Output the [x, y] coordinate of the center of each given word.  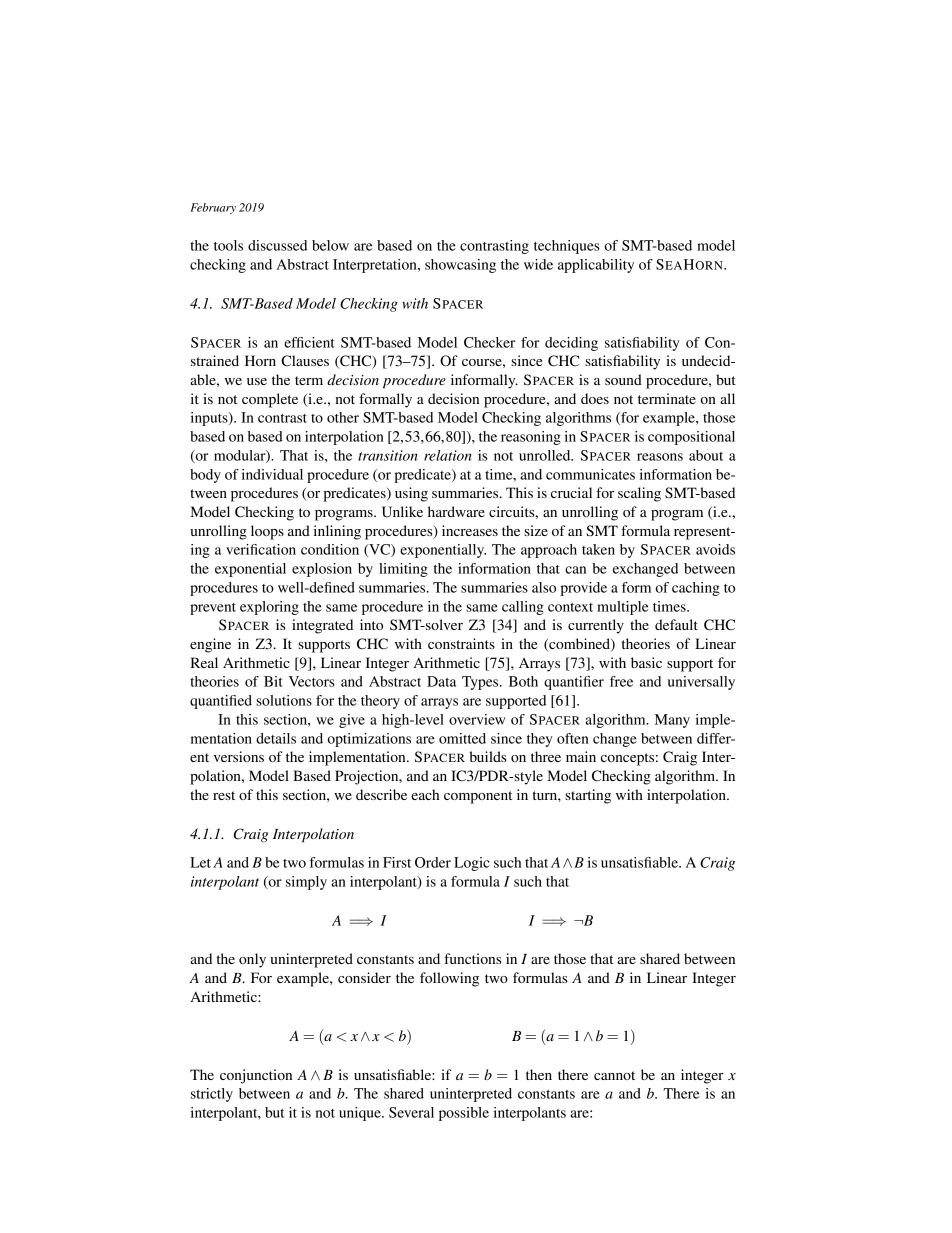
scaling [639, 494]
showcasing [460, 266]
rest [224, 795]
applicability [596, 266]
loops [267, 532]
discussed [277, 245]
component [478, 797]
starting [588, 796]
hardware [456, 511]
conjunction [256, 1076]
